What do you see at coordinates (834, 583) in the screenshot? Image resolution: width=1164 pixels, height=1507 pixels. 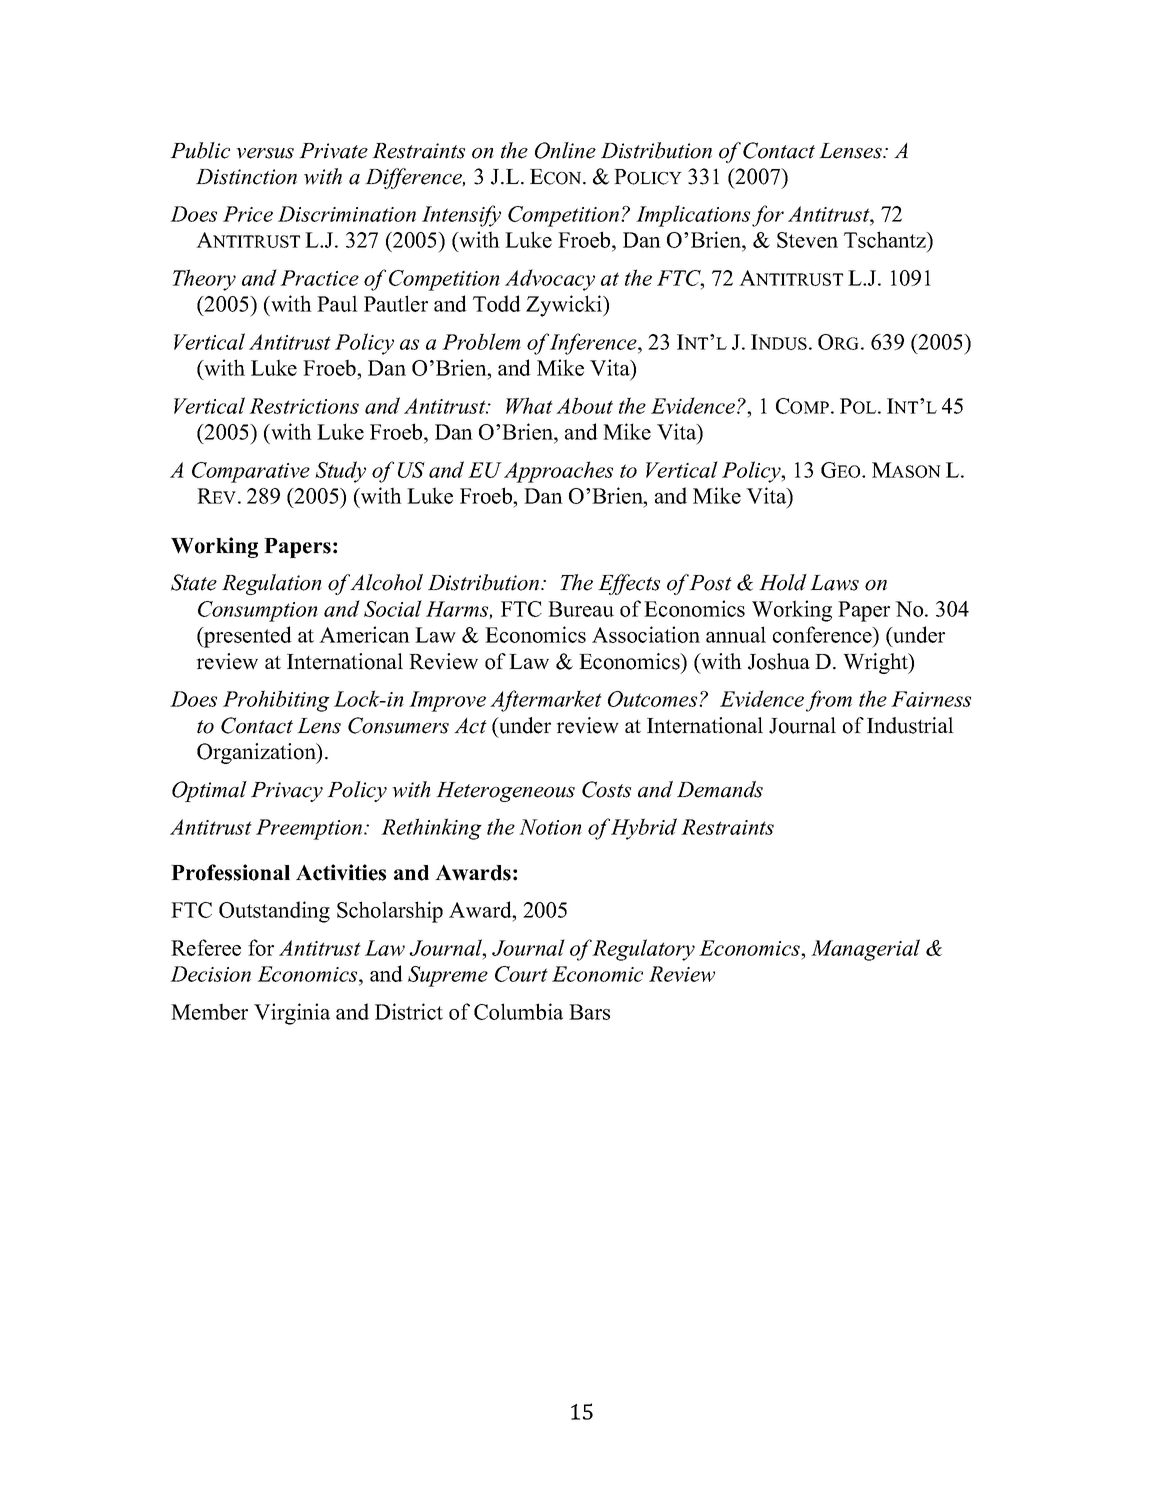 I see `Laws` at bounding box center [834, 583].
